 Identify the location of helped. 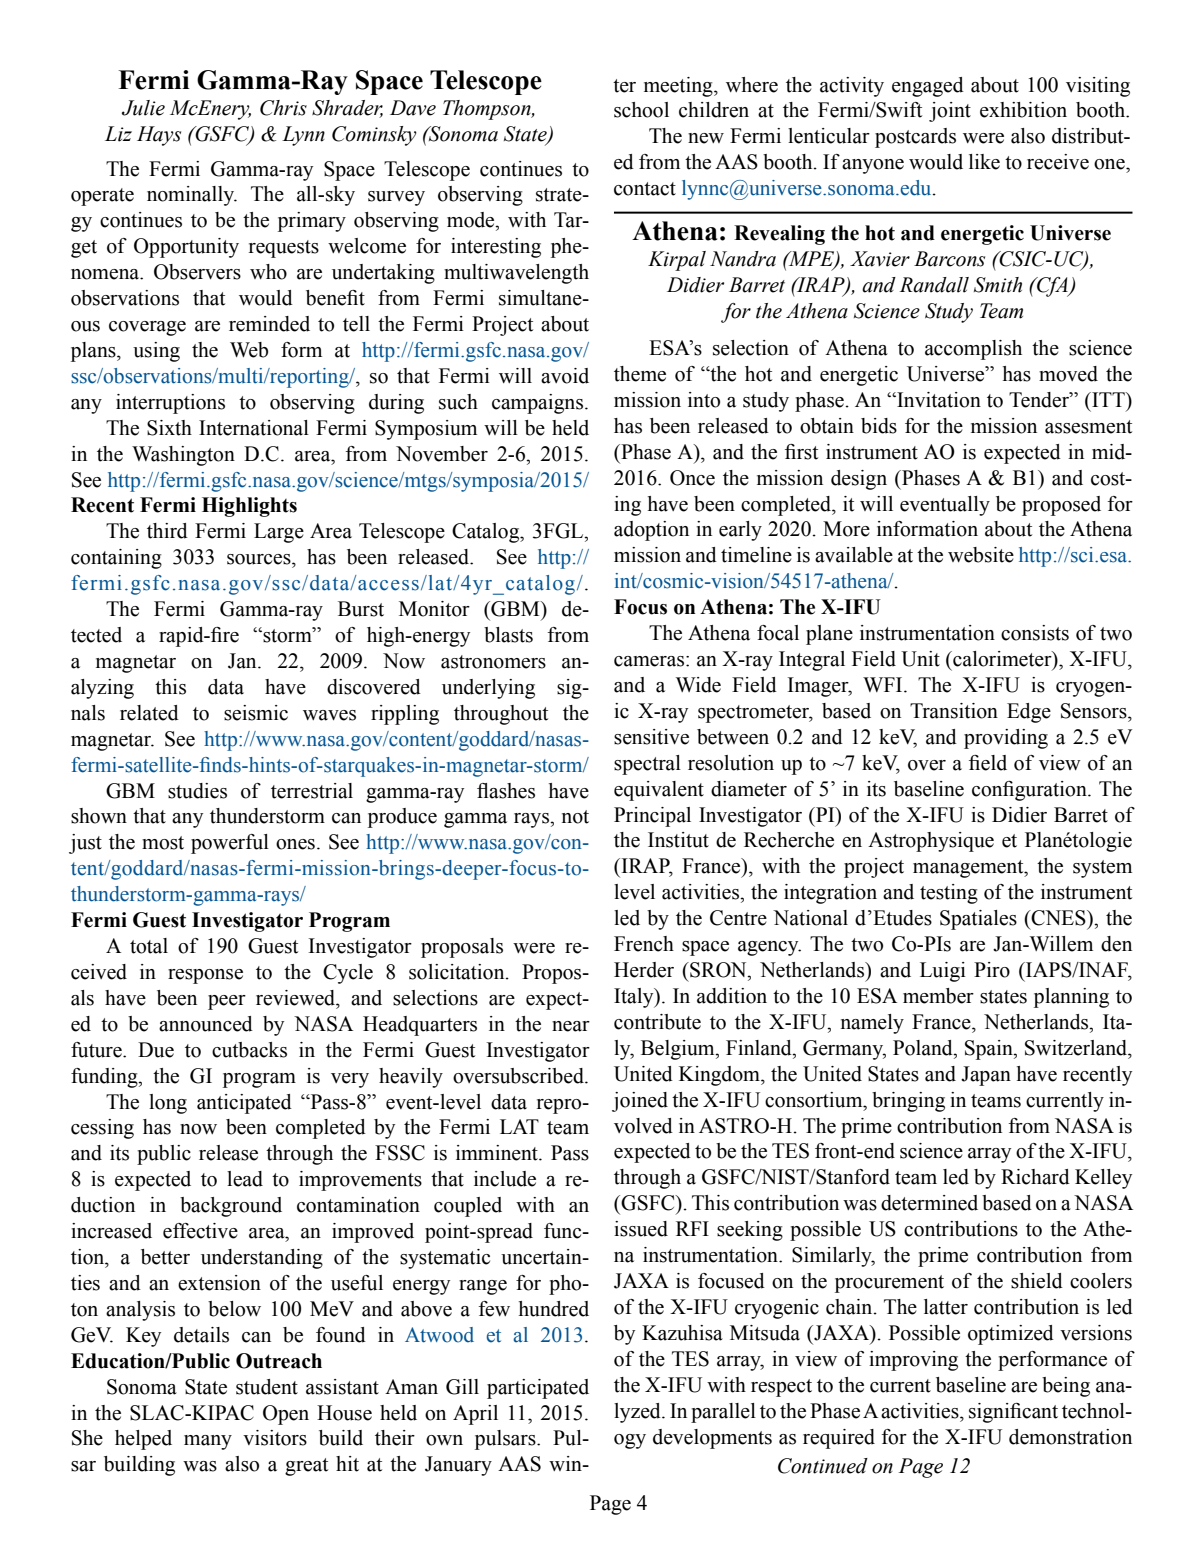
(143, 1440).
